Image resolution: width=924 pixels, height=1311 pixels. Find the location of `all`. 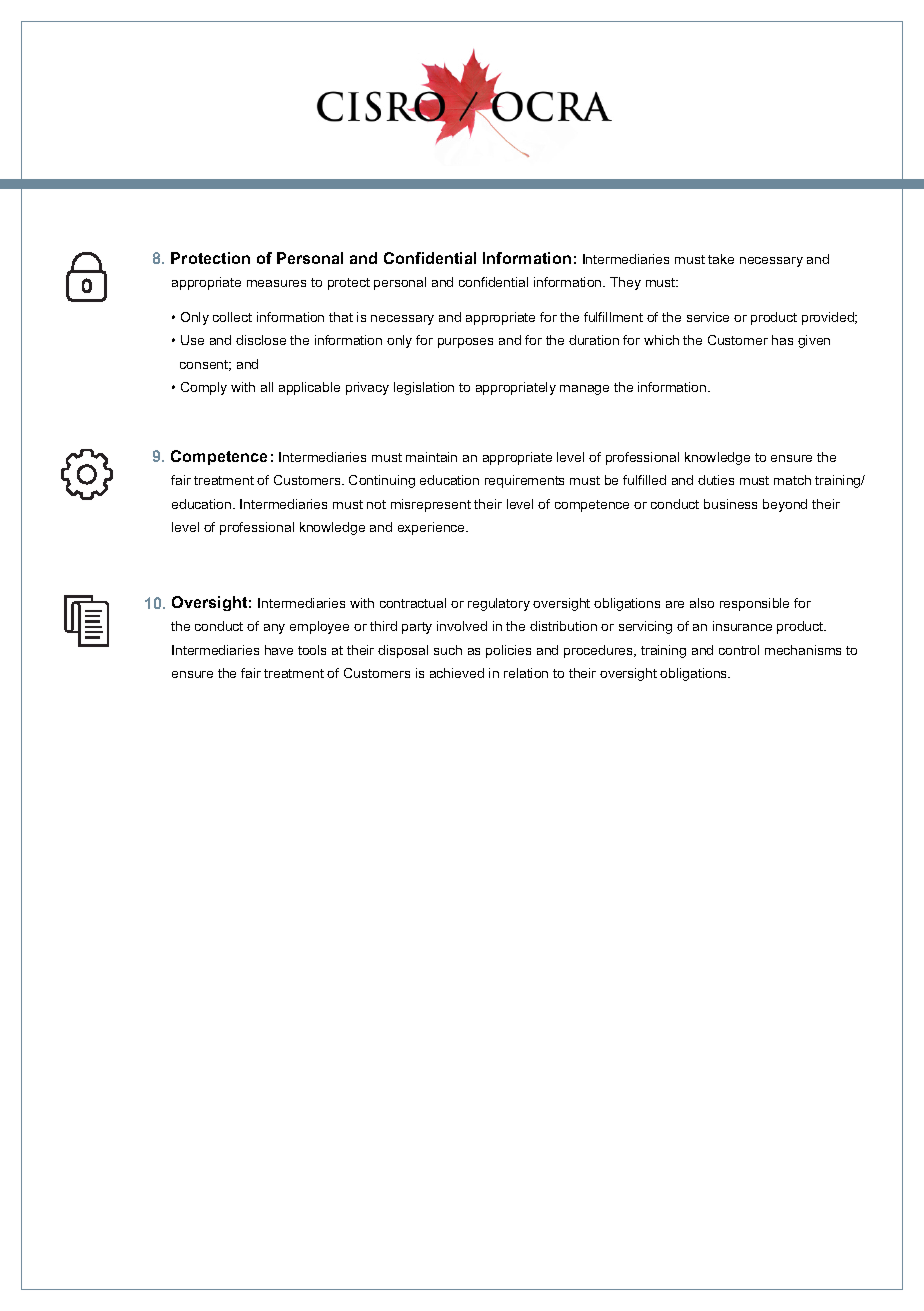

all is located at coordinates (267, 387).
